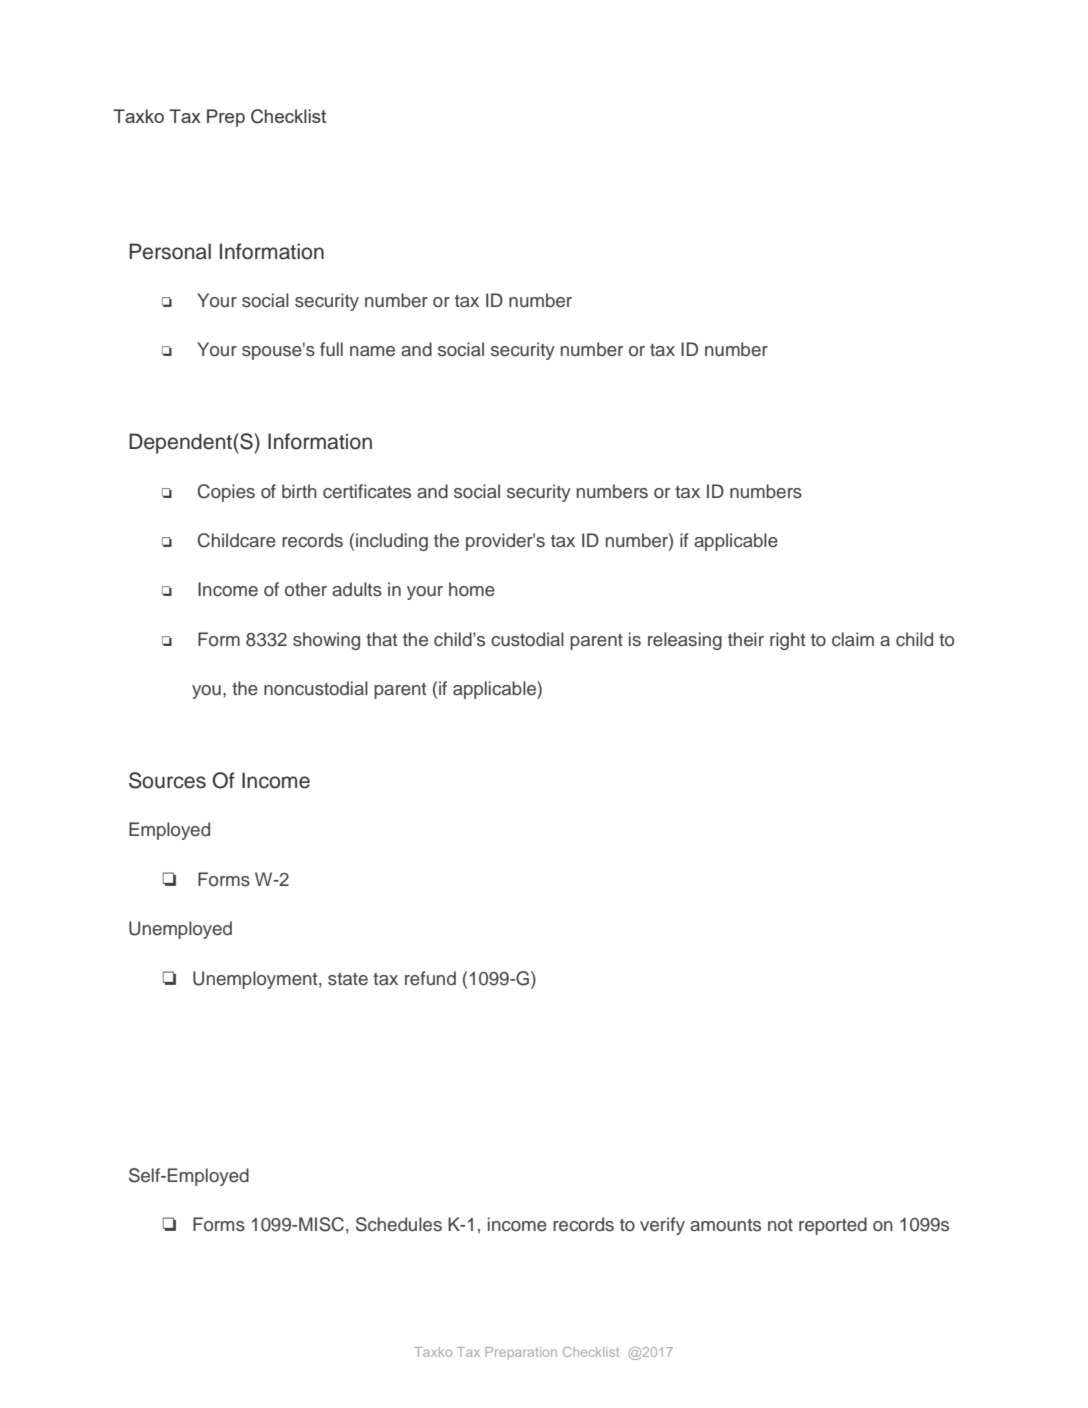 This document has width=1088, height=1408. What do you see at coordinates (167, 780) in the document?
I see `Sources` at bounding box center [167, 780].
